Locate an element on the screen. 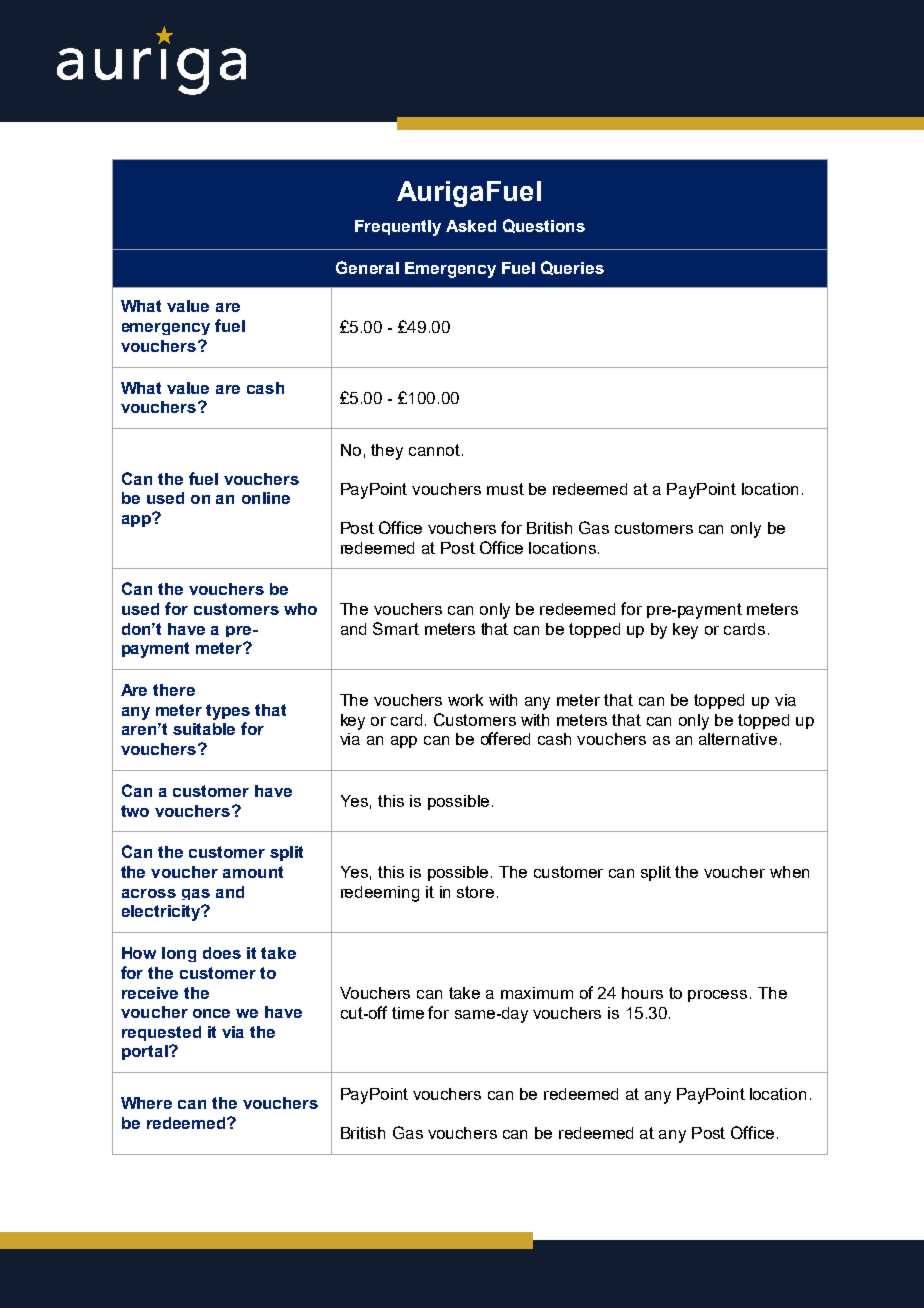 This screenshot has width=924, height=1308. must is located at coordinates (505, 489).
